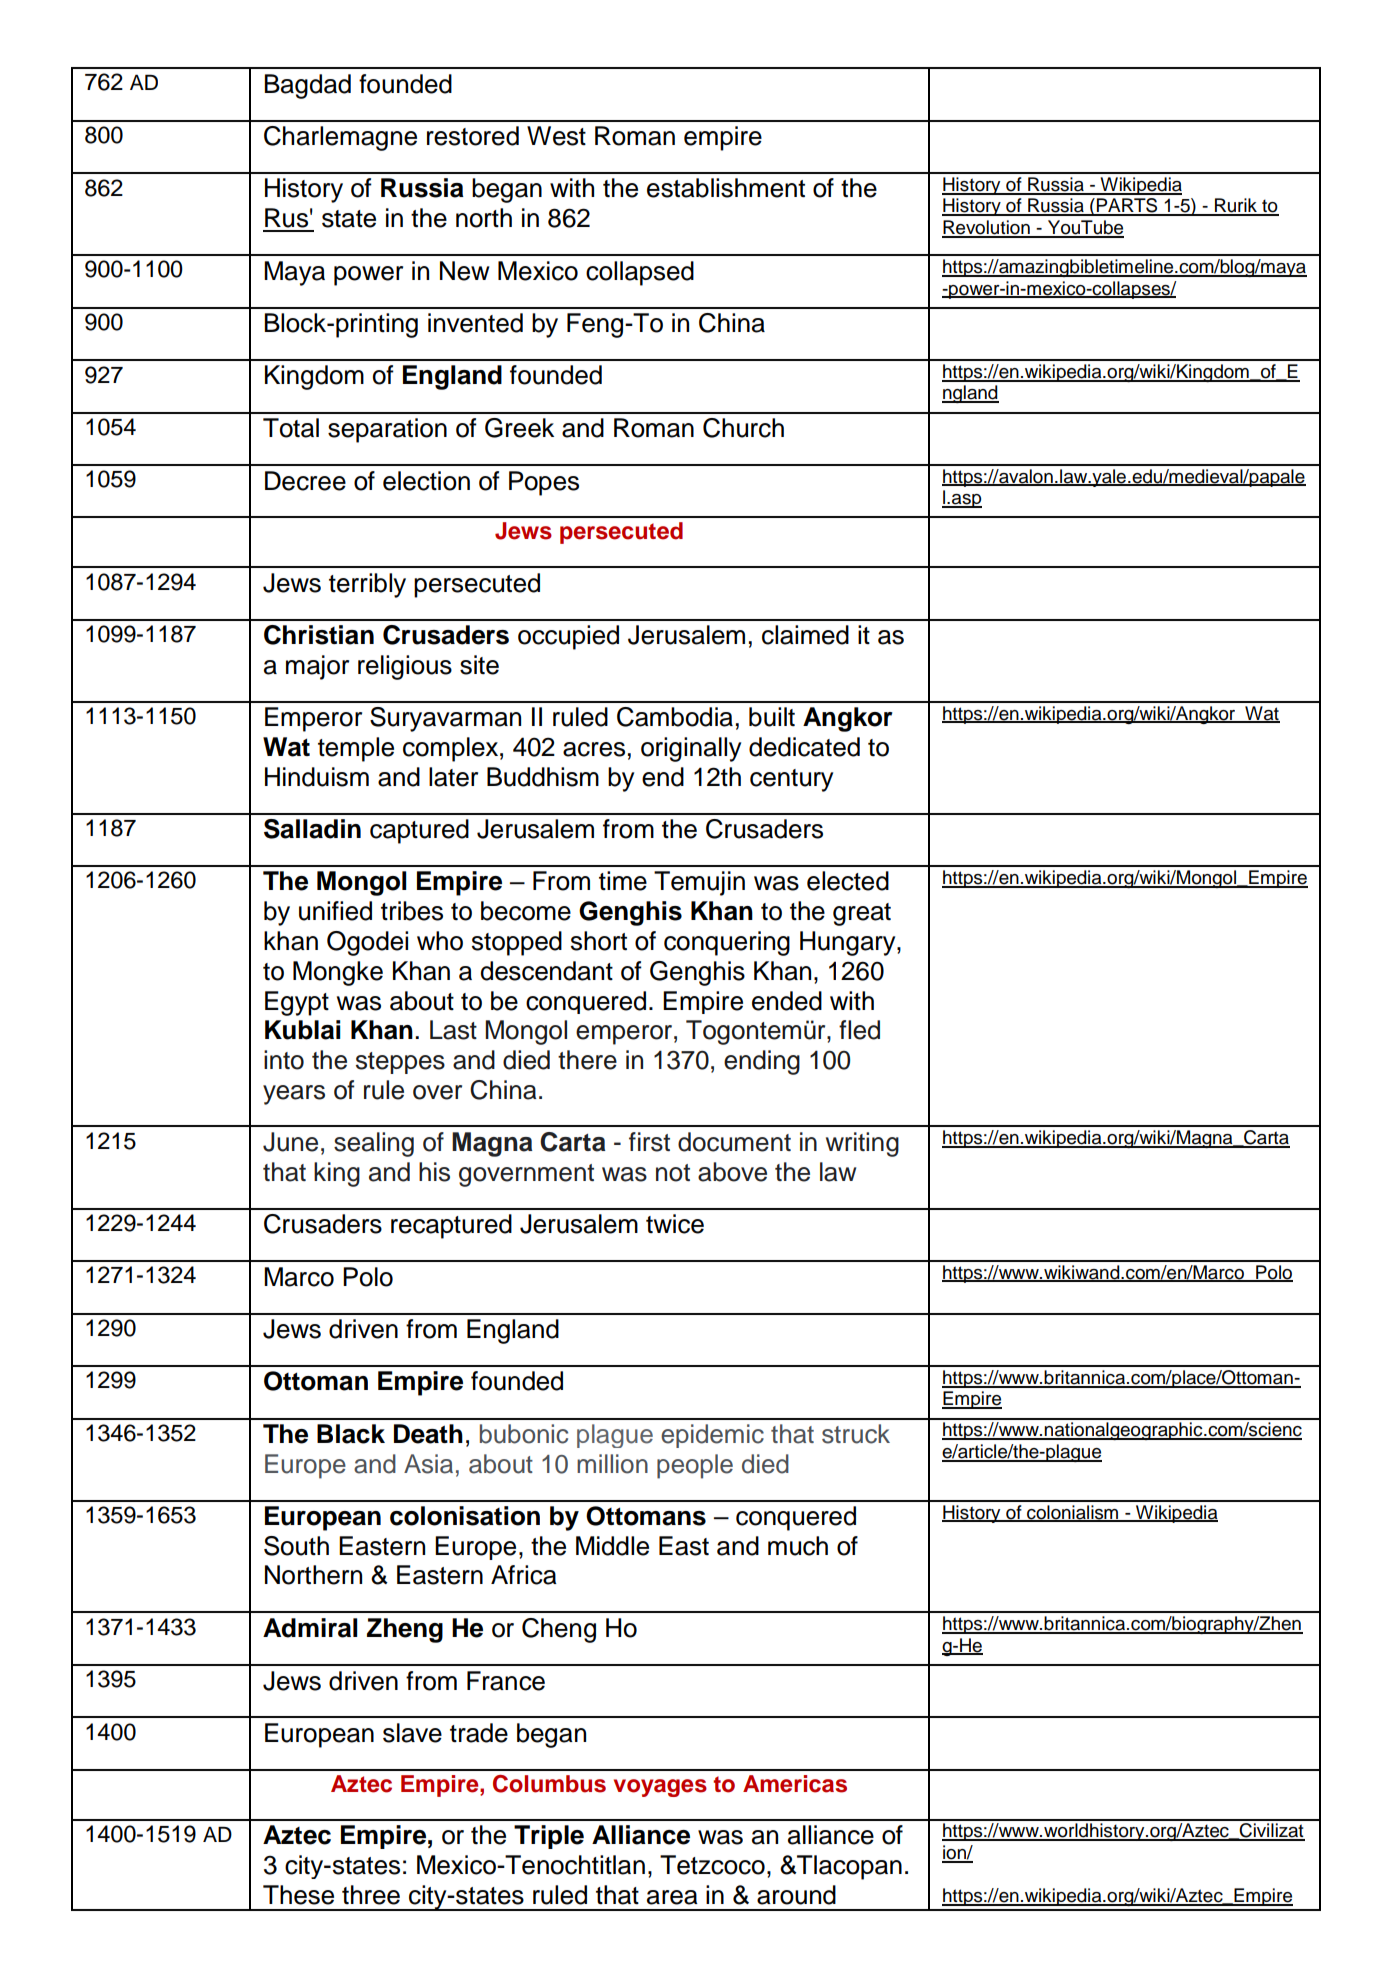  Describe the element at coordinates (400, 1063) in the image. I see `steppes` at that location.
